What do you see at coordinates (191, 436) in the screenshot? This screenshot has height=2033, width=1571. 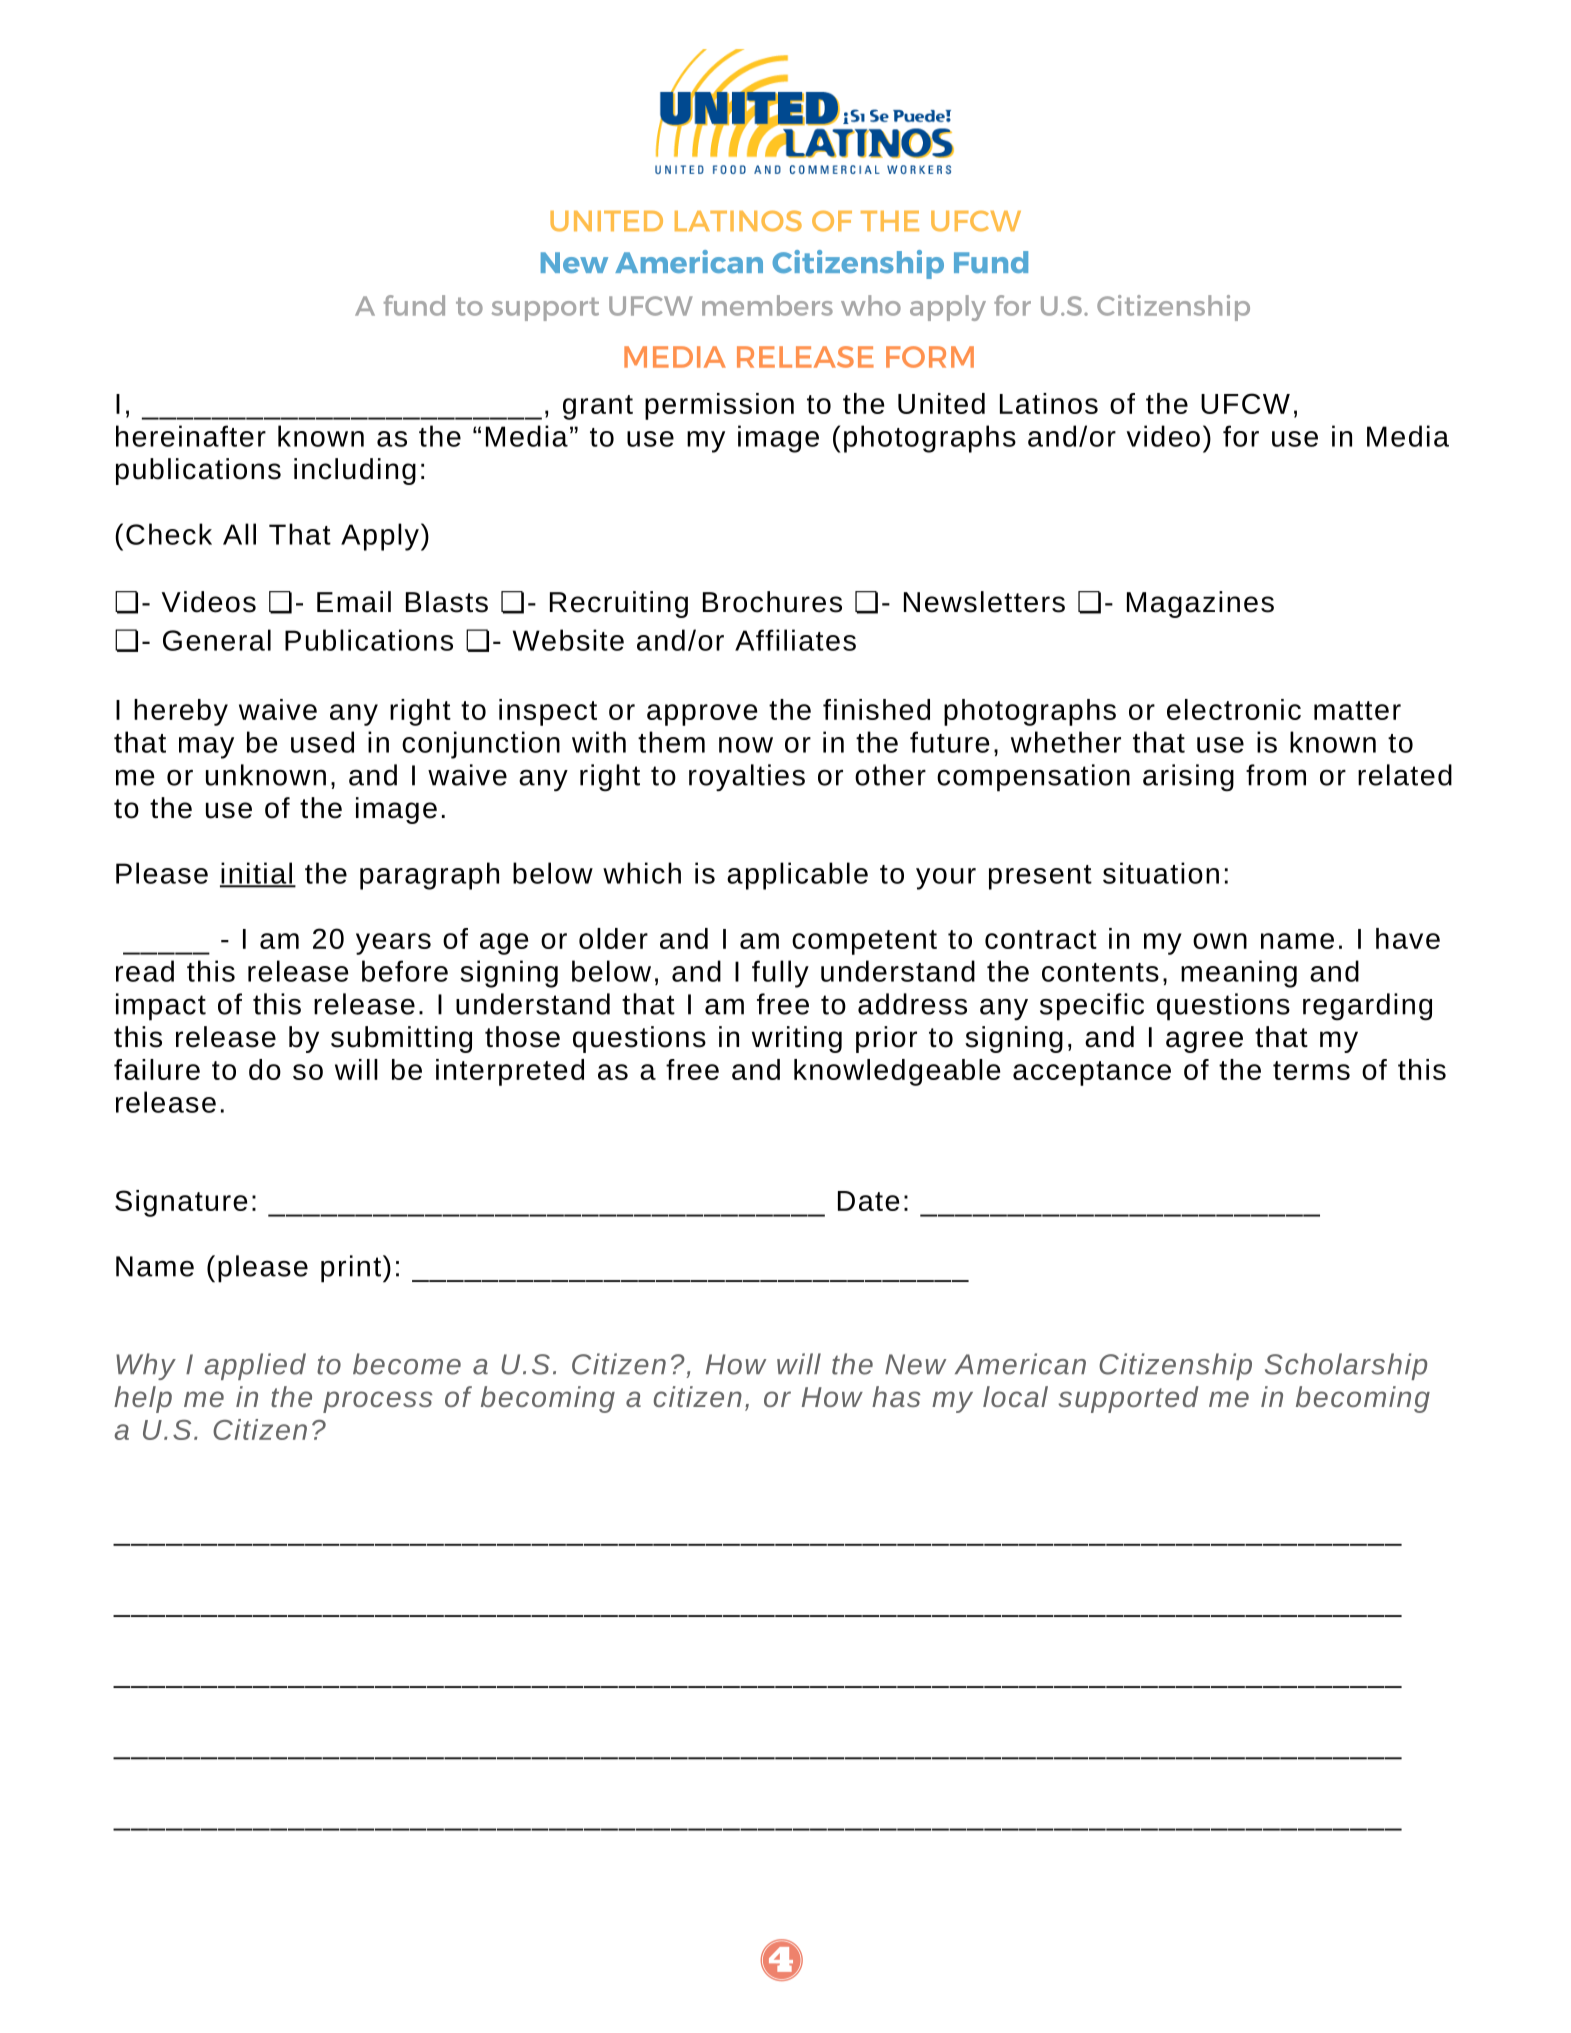 I see `hereinafter` at bounding box center [191, 436].
